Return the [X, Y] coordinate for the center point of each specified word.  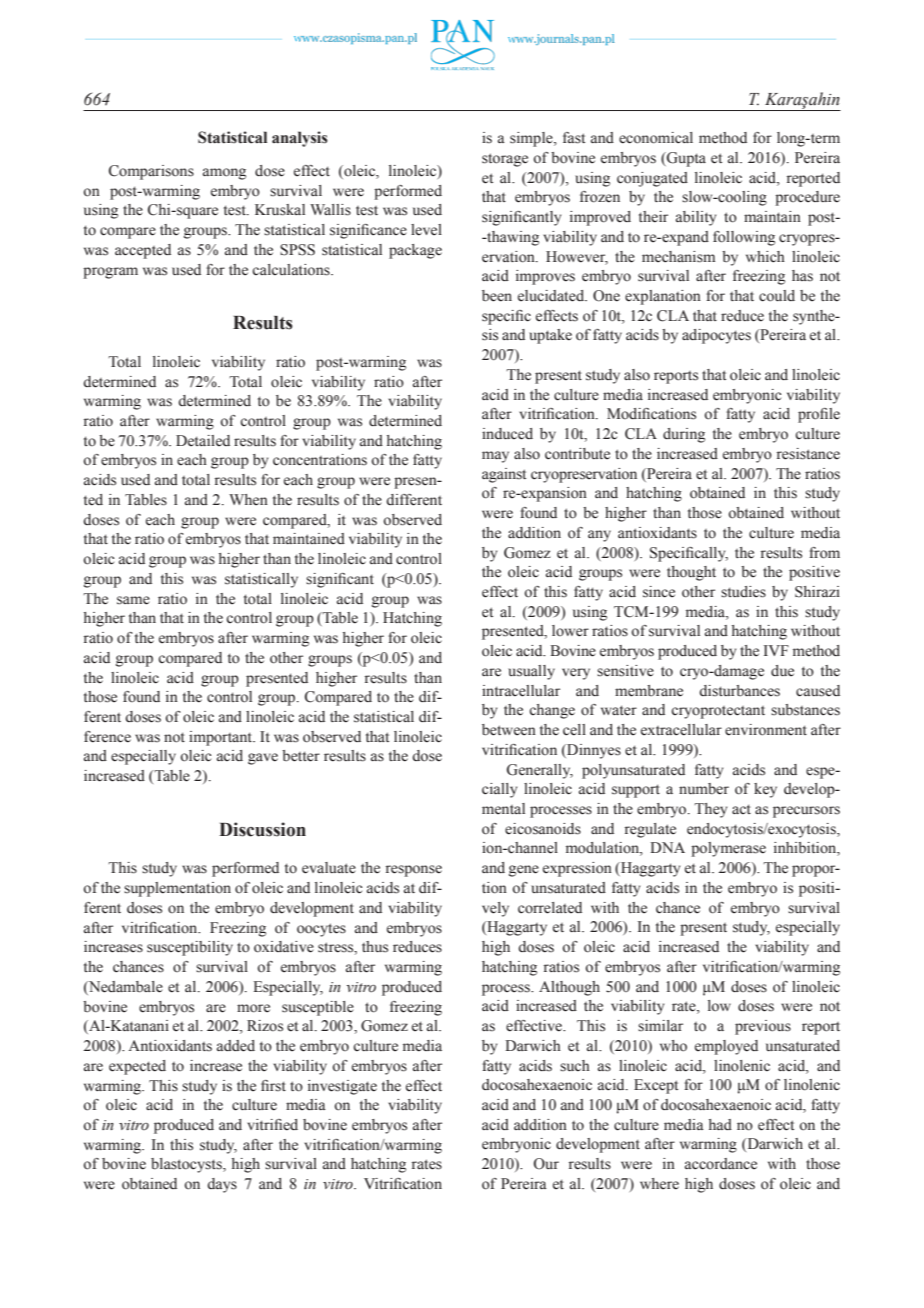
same [133, 600]
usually [531, 672]
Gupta [685, 159]
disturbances [739, 691]
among [224, 174]
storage [505, 160]
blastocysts [187, 1165]
